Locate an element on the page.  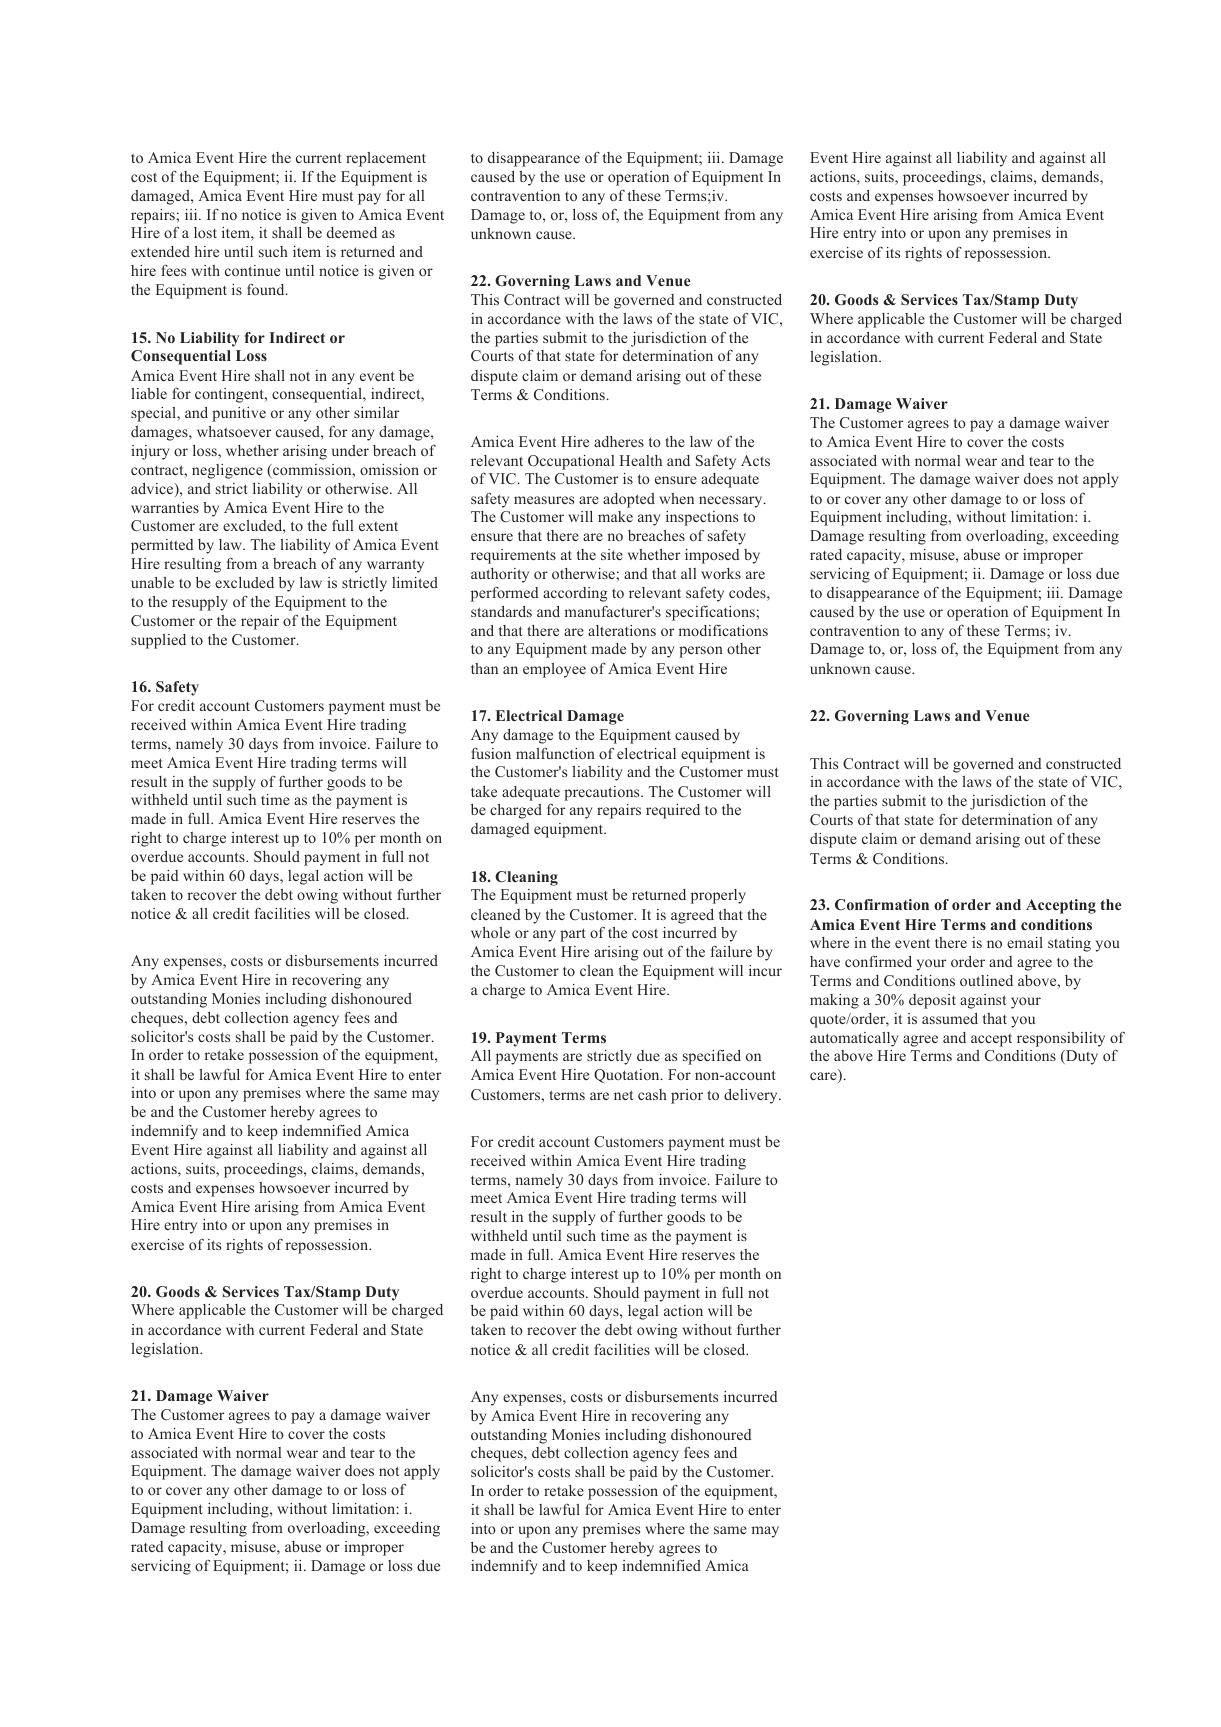
necessary is located at coordinates (732, 502).
